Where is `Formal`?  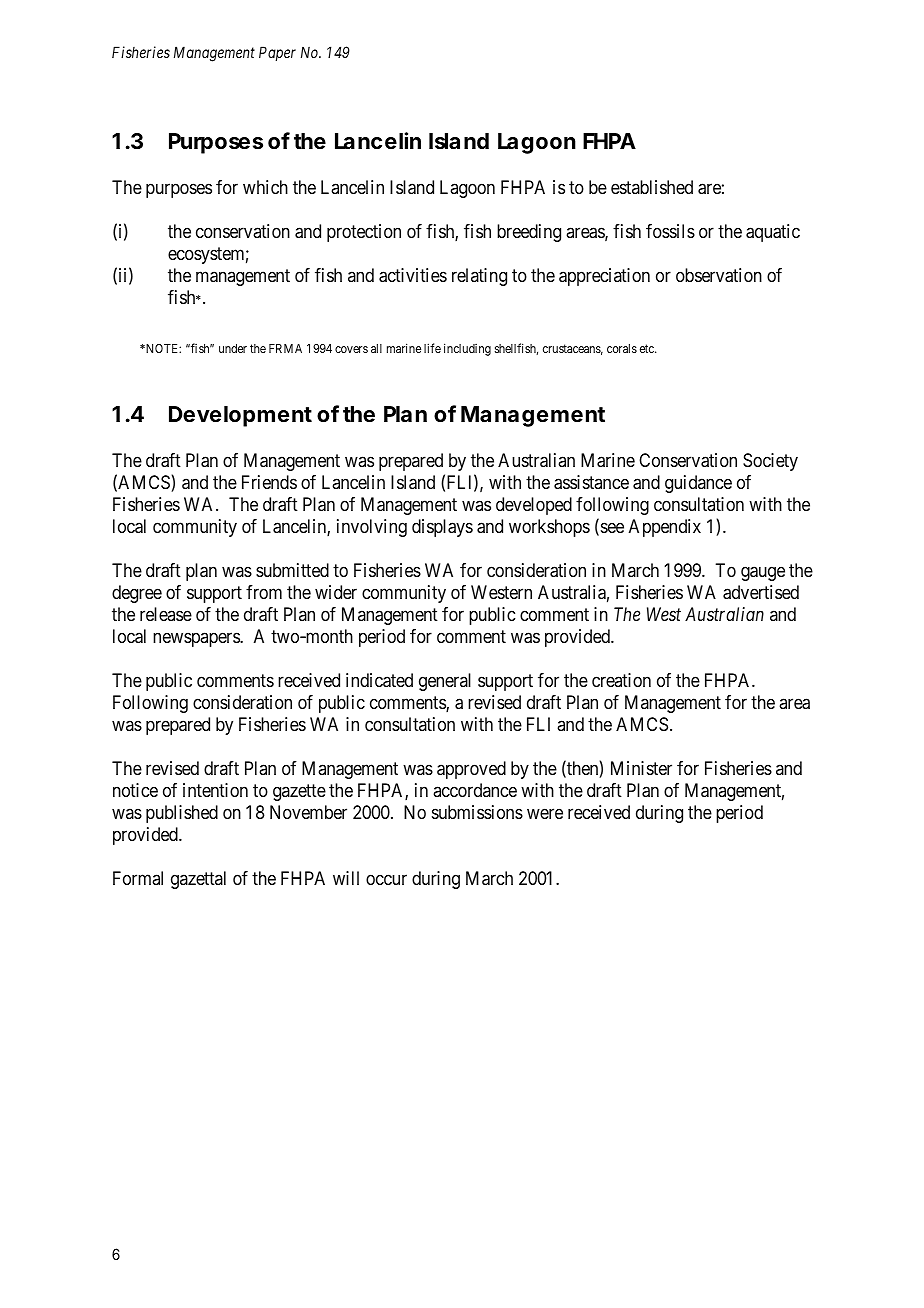 Formal is located at coordinates (138, 878).
